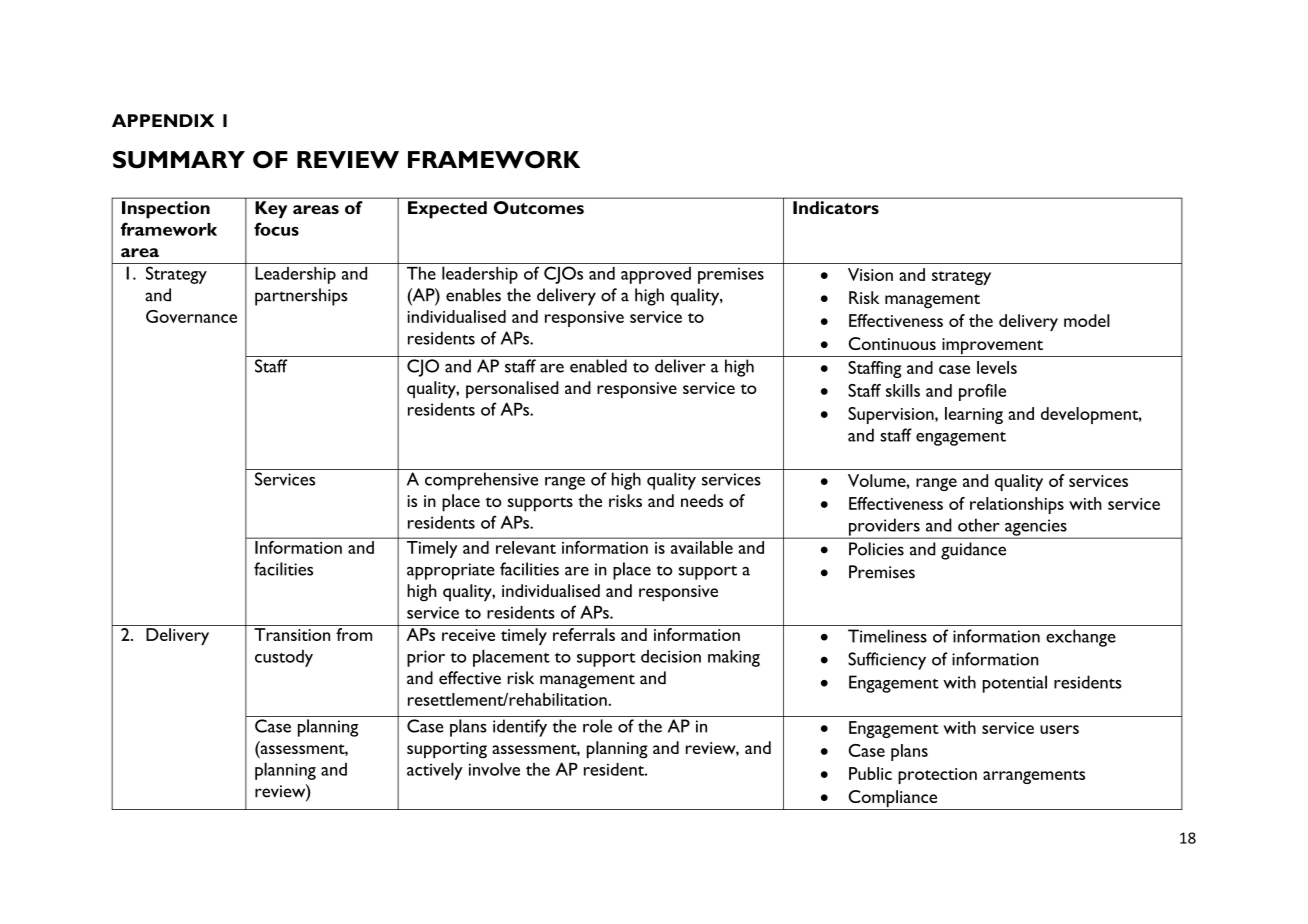  What do you see at coordinates (598, 366) in the image?
I see `enabled` at bounding box center [598, 366].
